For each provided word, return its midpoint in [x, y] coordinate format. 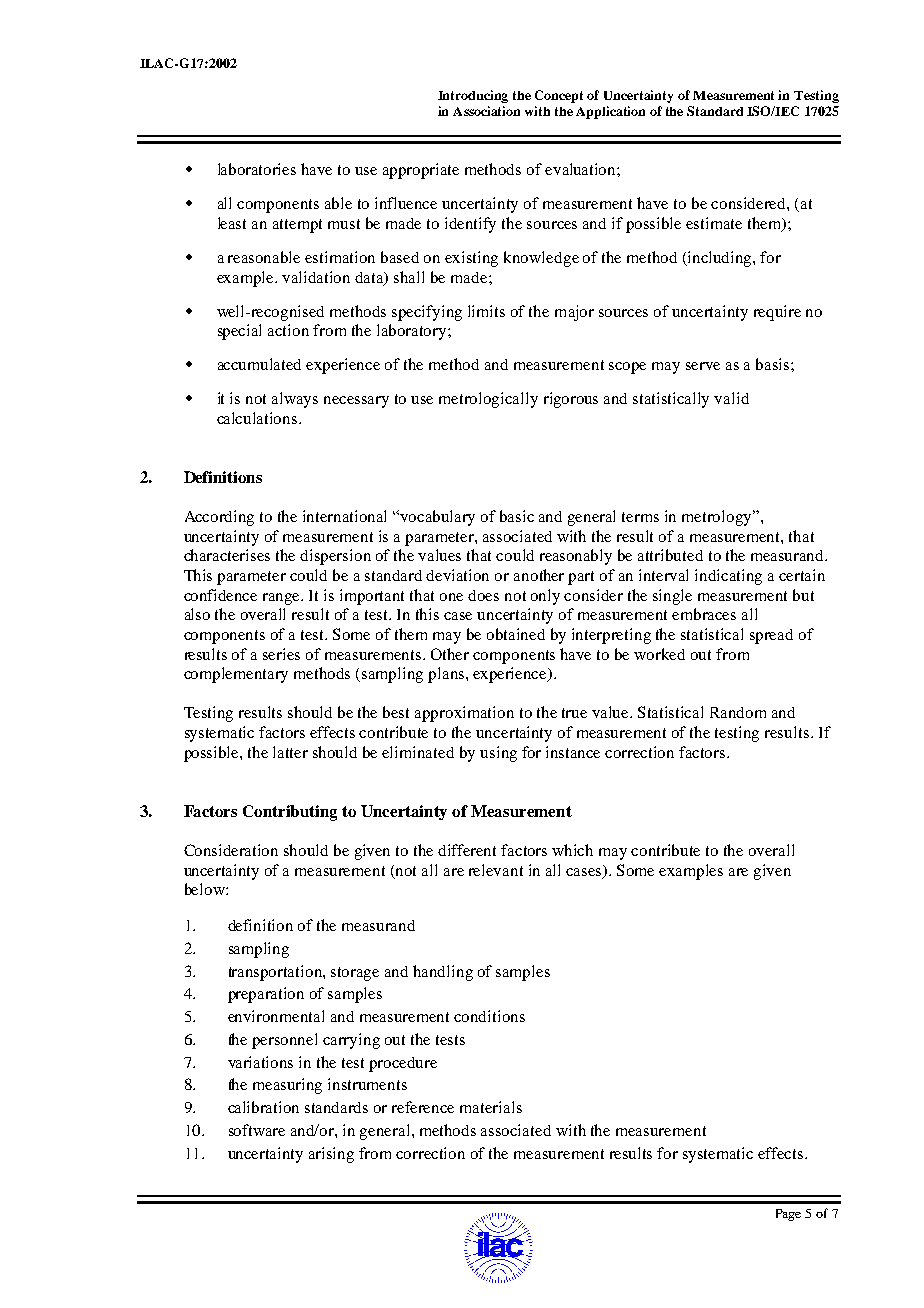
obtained [516, 634]
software [257, 1130]
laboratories [257, 169]
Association [486, 111]
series [281, 654]
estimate [714, 223]
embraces [704, 614]
